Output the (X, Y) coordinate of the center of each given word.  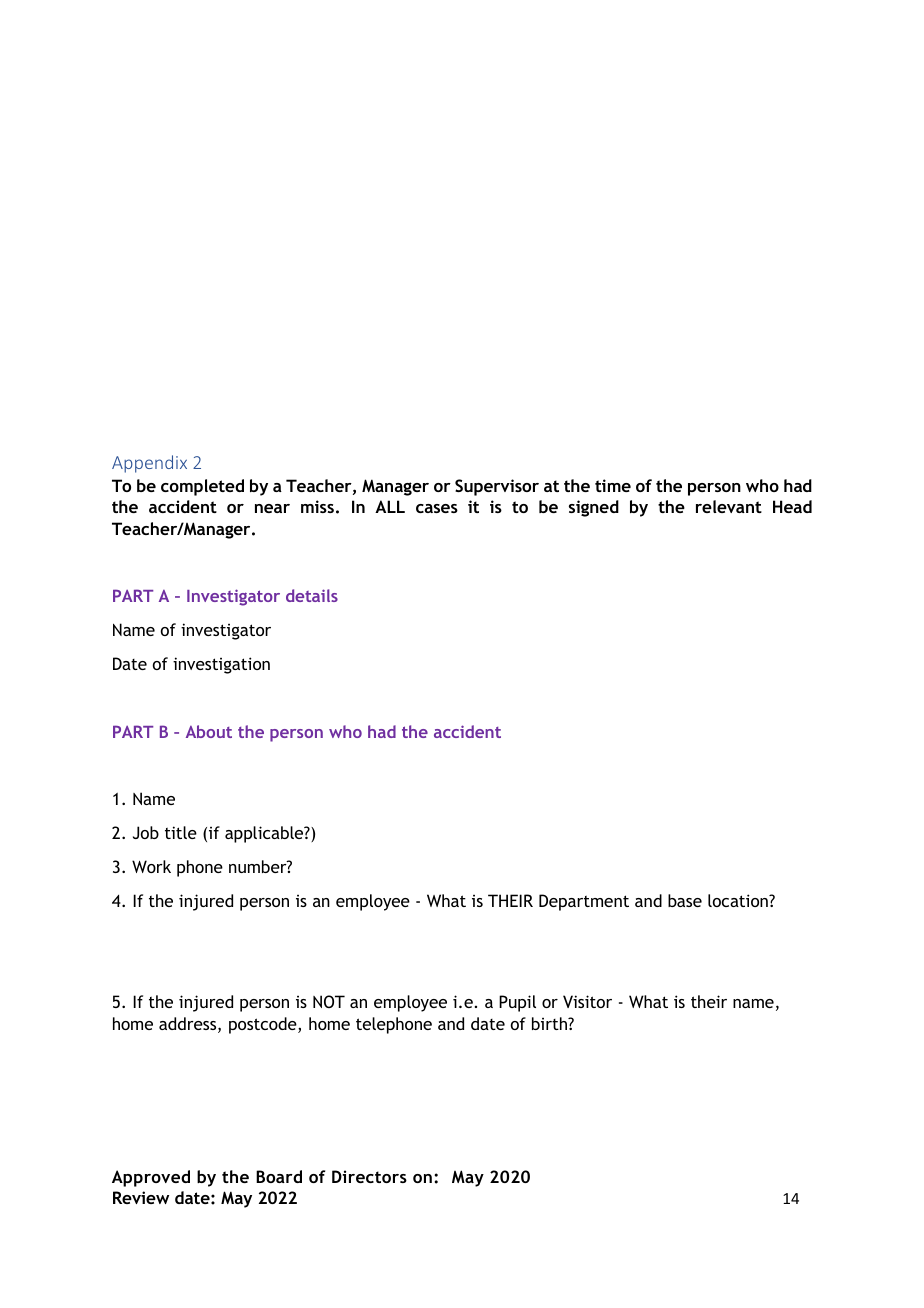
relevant (729, 506)
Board (279, 1176)
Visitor (587, 1001)
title (181, 832)
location (739, 900)
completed (202, 487)
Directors (369, 1176)
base (685, 900)
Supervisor (497, 487)
